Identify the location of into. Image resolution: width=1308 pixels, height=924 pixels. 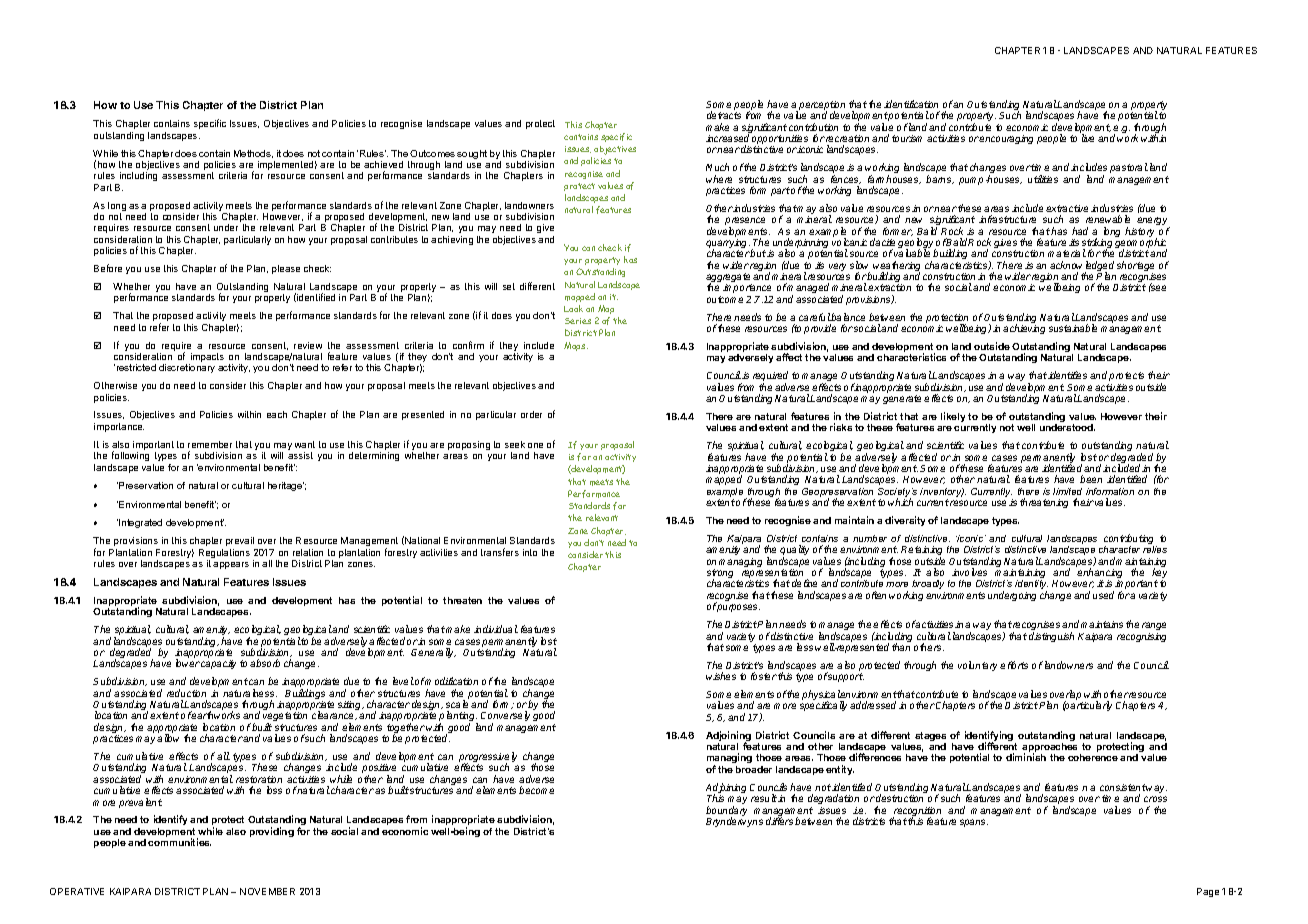
(530, 552).
